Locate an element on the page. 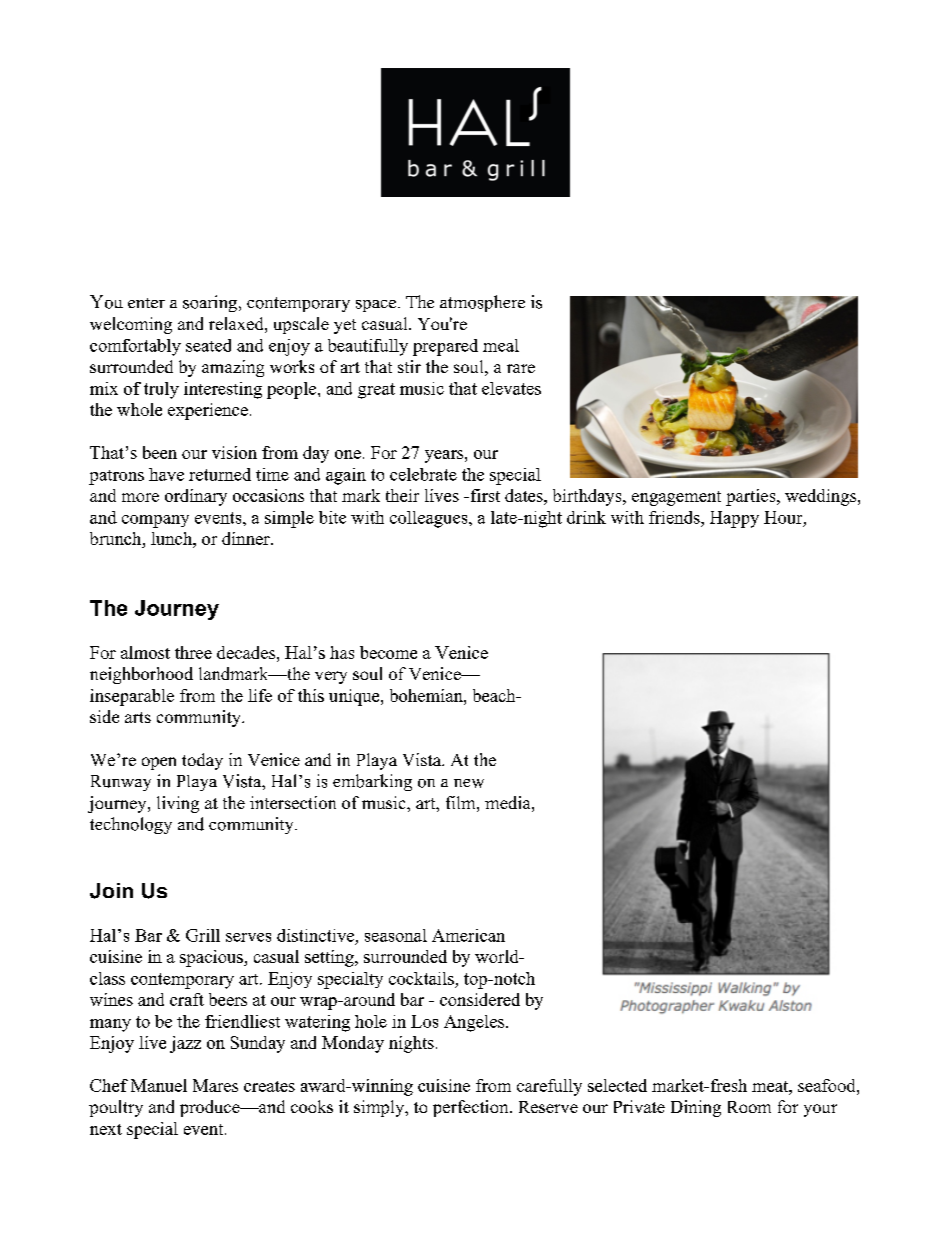 This image has height=1233, width=952. film is located at coordinates (462, 802).
